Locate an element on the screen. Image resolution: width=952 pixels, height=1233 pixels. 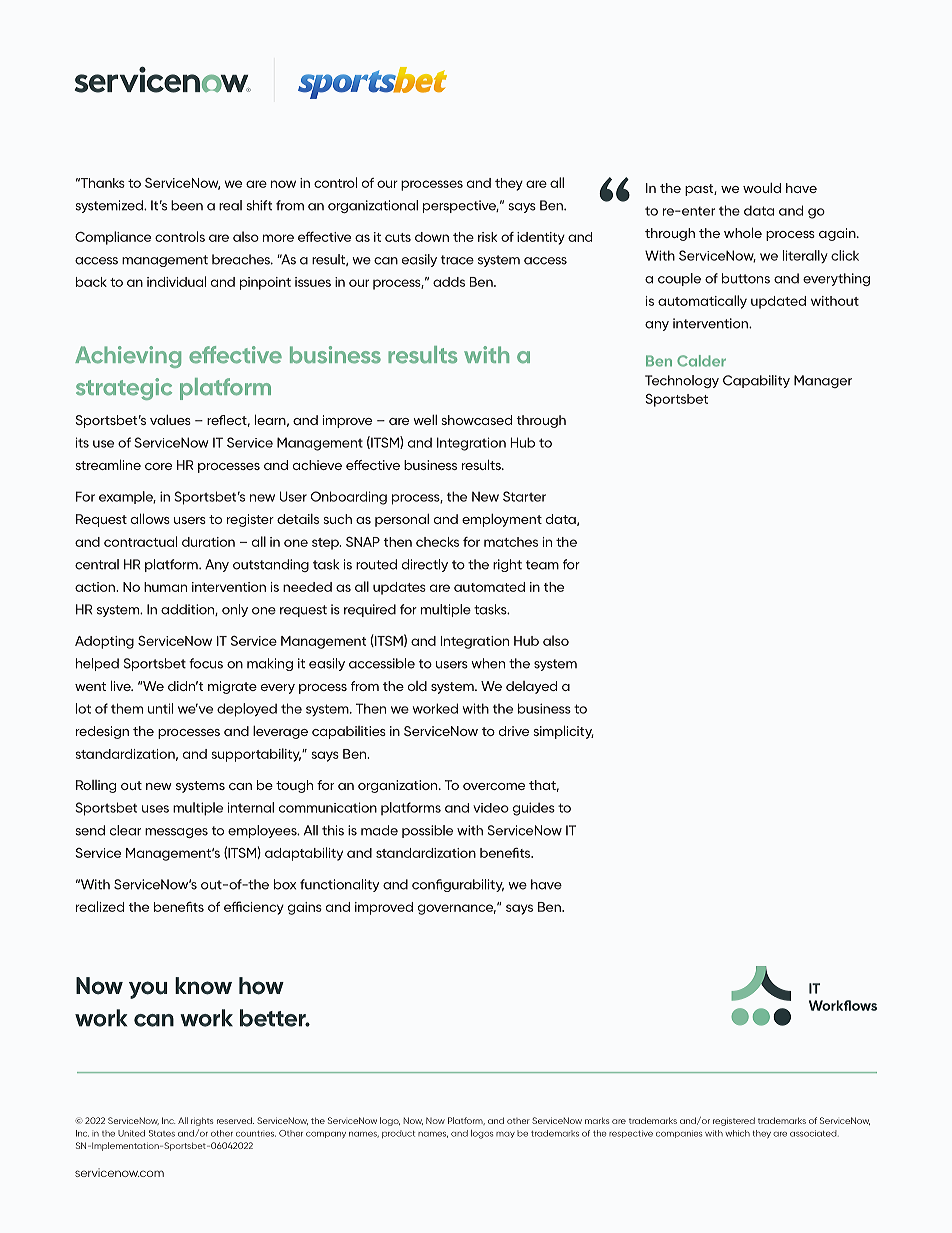
uses is located at coordinates (155, 809).
